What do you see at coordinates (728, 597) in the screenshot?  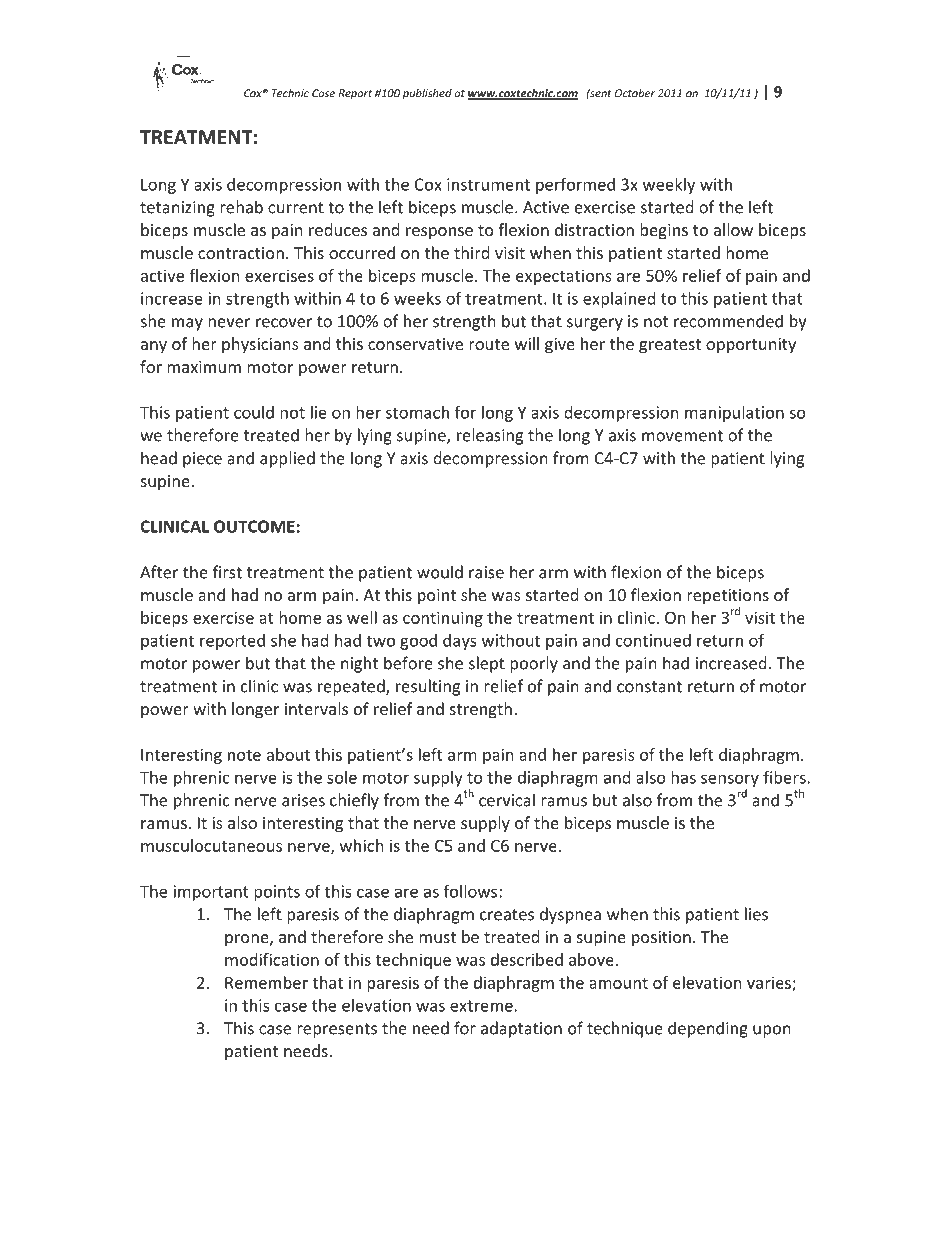 I see `repetitions` at bounding box center [728, 597].
